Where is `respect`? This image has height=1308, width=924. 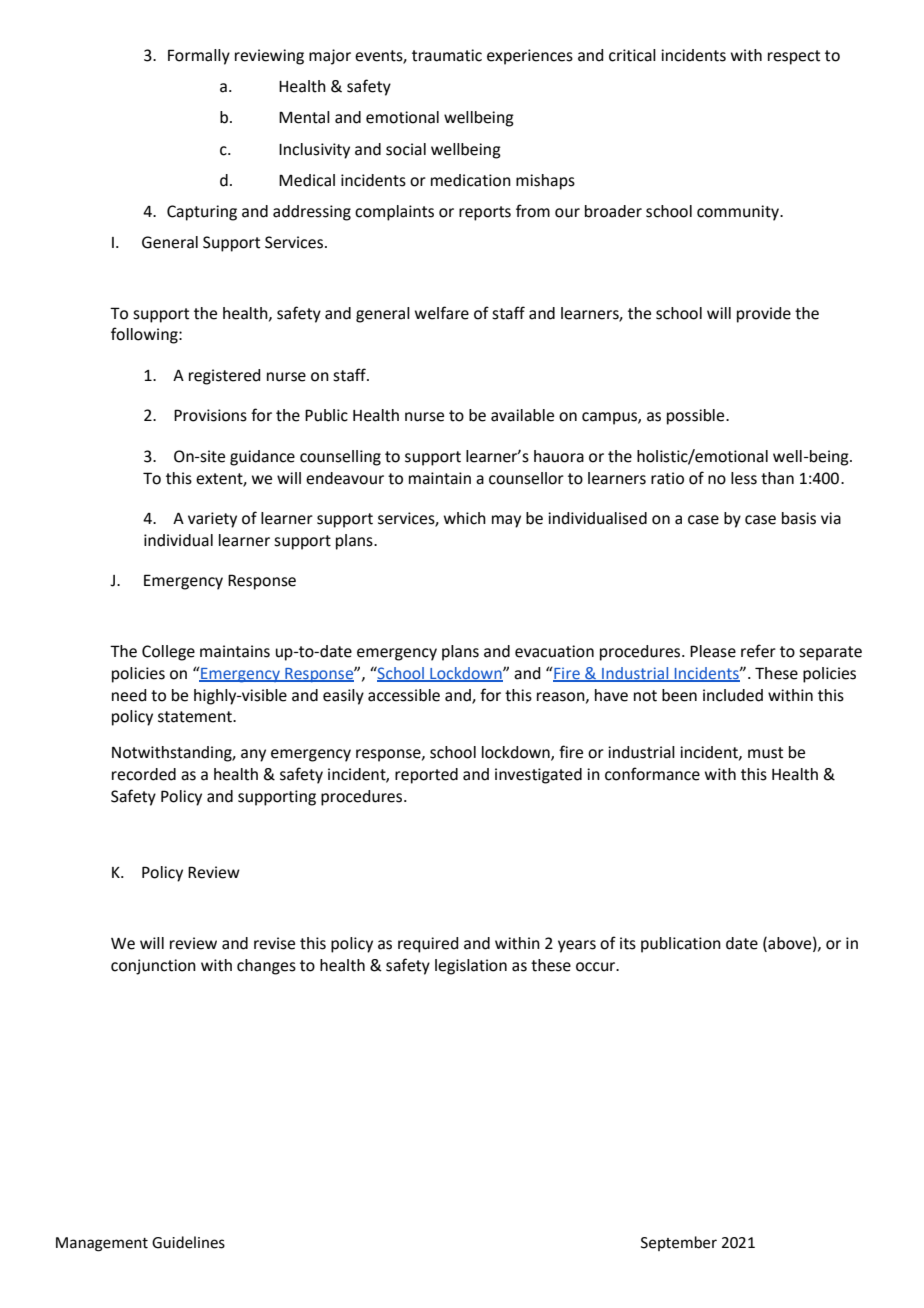
respect is located at coordinates (794, 57).
